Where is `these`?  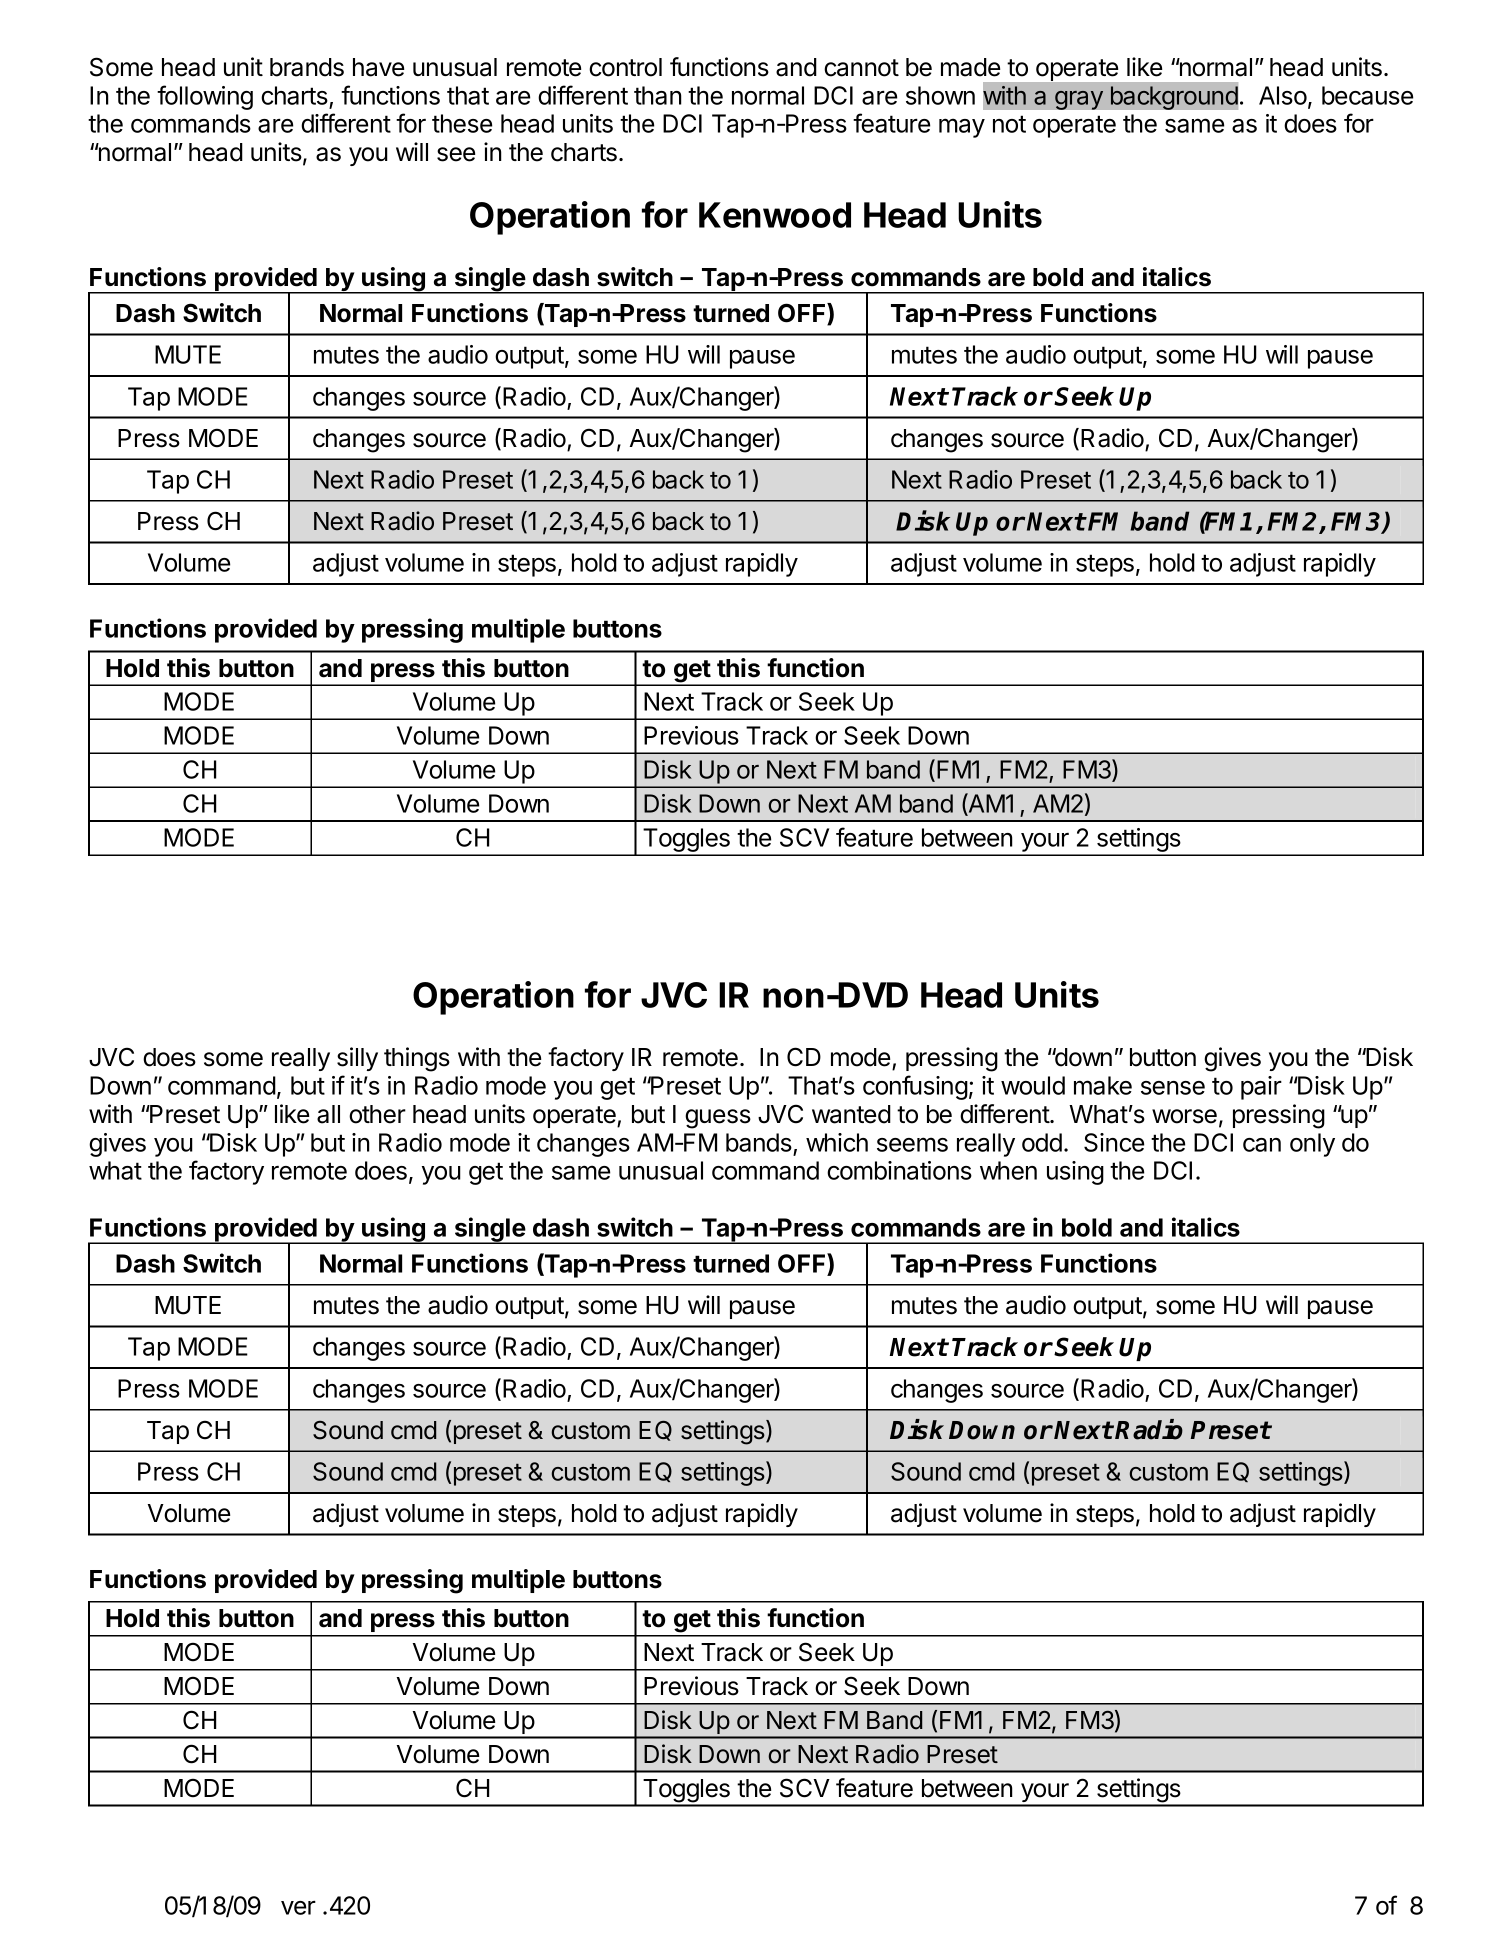
these is located at coordinates (462, 123).
